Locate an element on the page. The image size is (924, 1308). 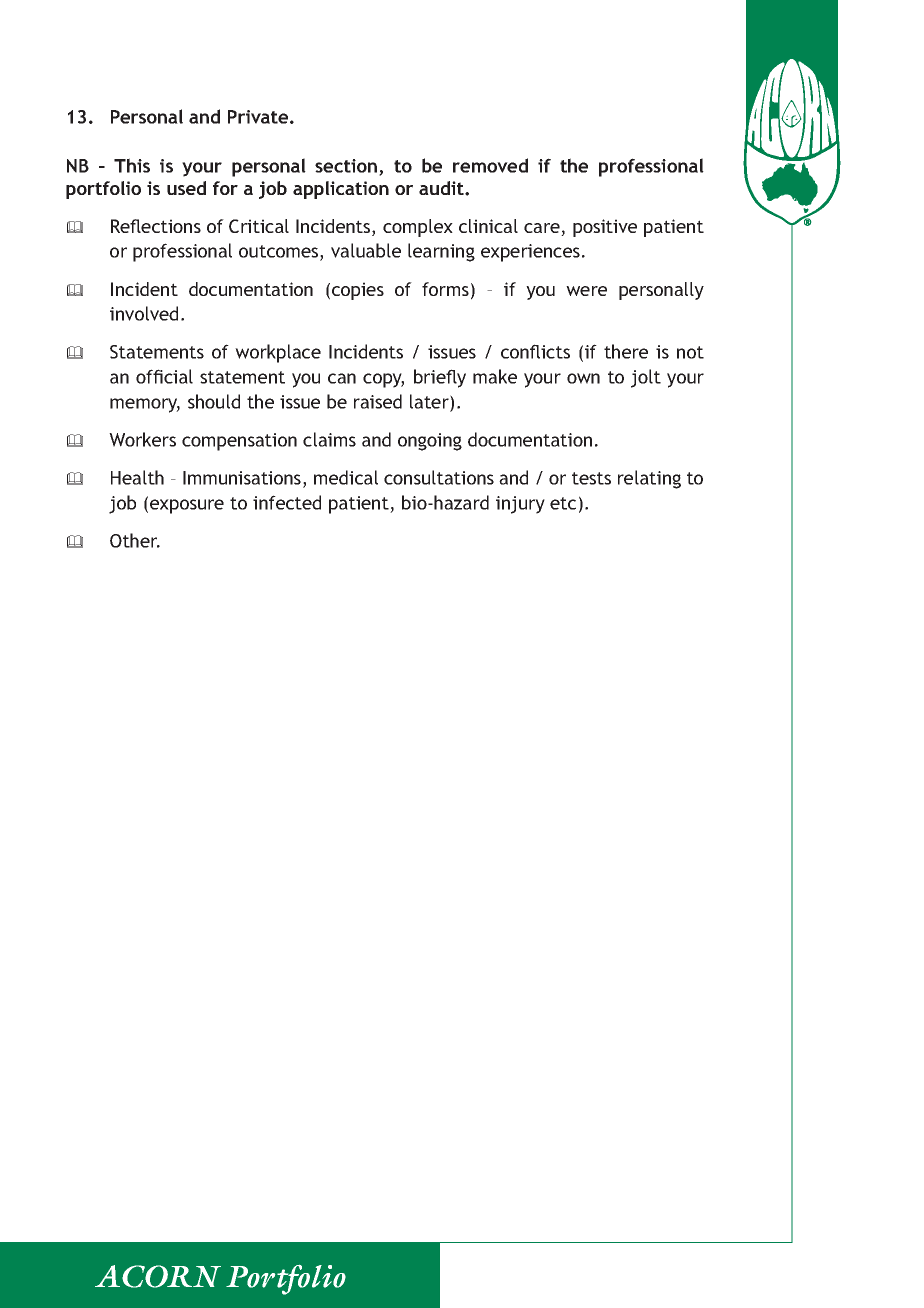
removed is located at coordinates (490, 165).
